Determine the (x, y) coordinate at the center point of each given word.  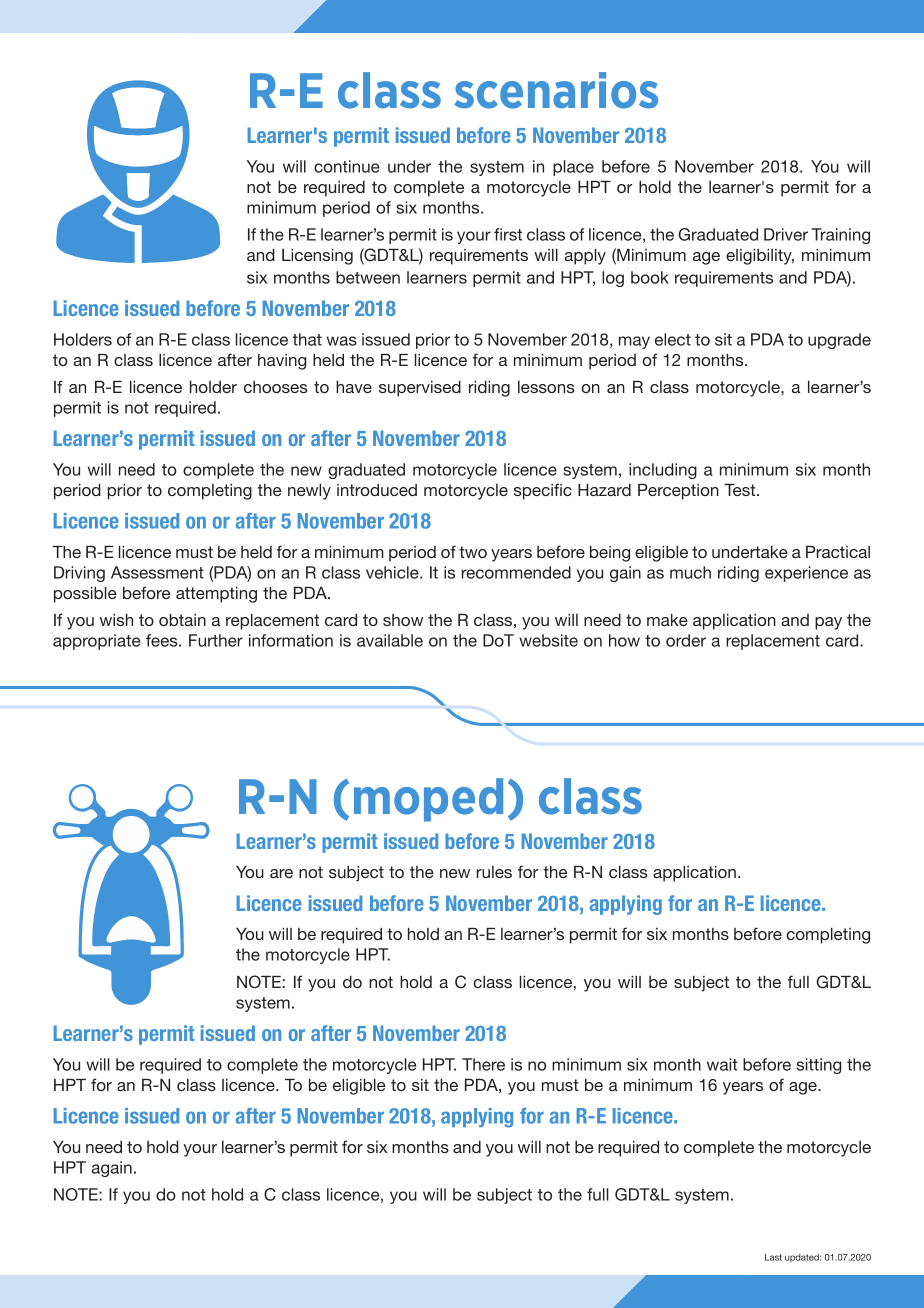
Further (216, 640)
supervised (420, 389)
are (281, 873)
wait (722, 1064)
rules (494, 872)
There (483, 1064)
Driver (786, 234)
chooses (276, 387)
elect (673, 339)
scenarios (556, 90)
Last (773, 1257)
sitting (819, 1066)
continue (347, 166)
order (686, 640)
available (390, 640)
